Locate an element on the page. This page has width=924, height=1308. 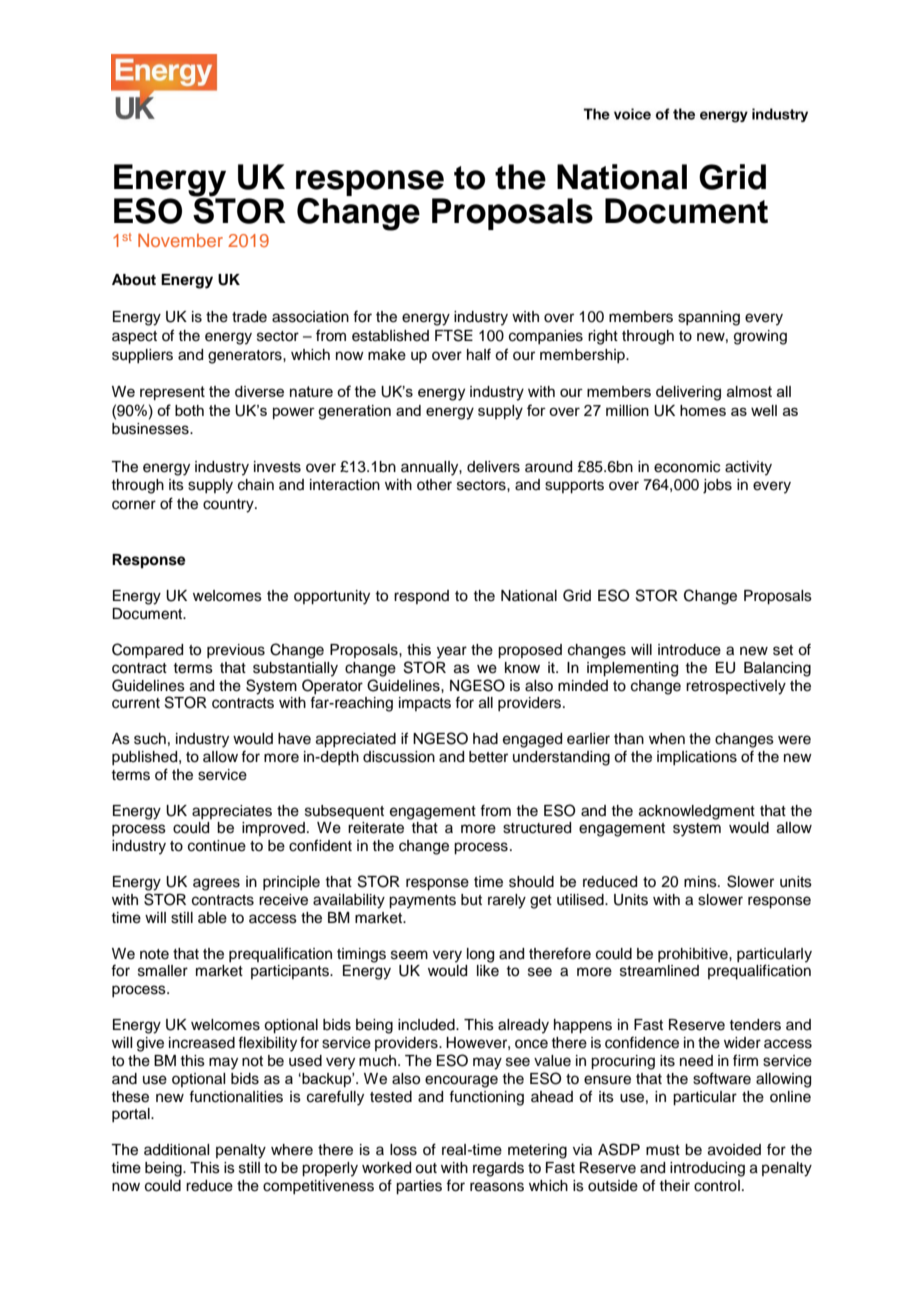
such is located at coordinates (150, 739).
